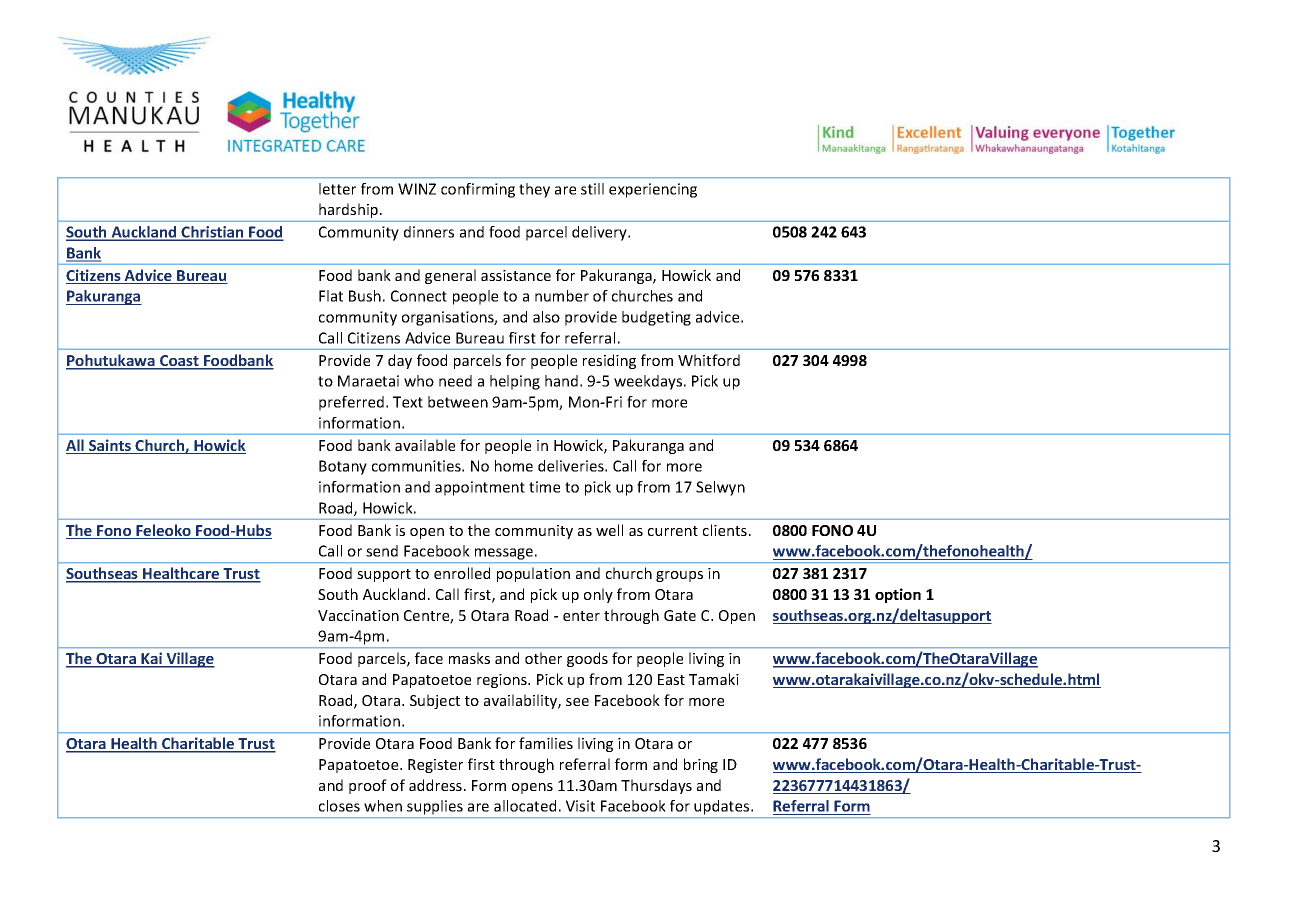 This image has width=1309, height=924. What do you see at coordinates (480, 488) in the image?
I see `appointment` at bounding box center [480, 488].
